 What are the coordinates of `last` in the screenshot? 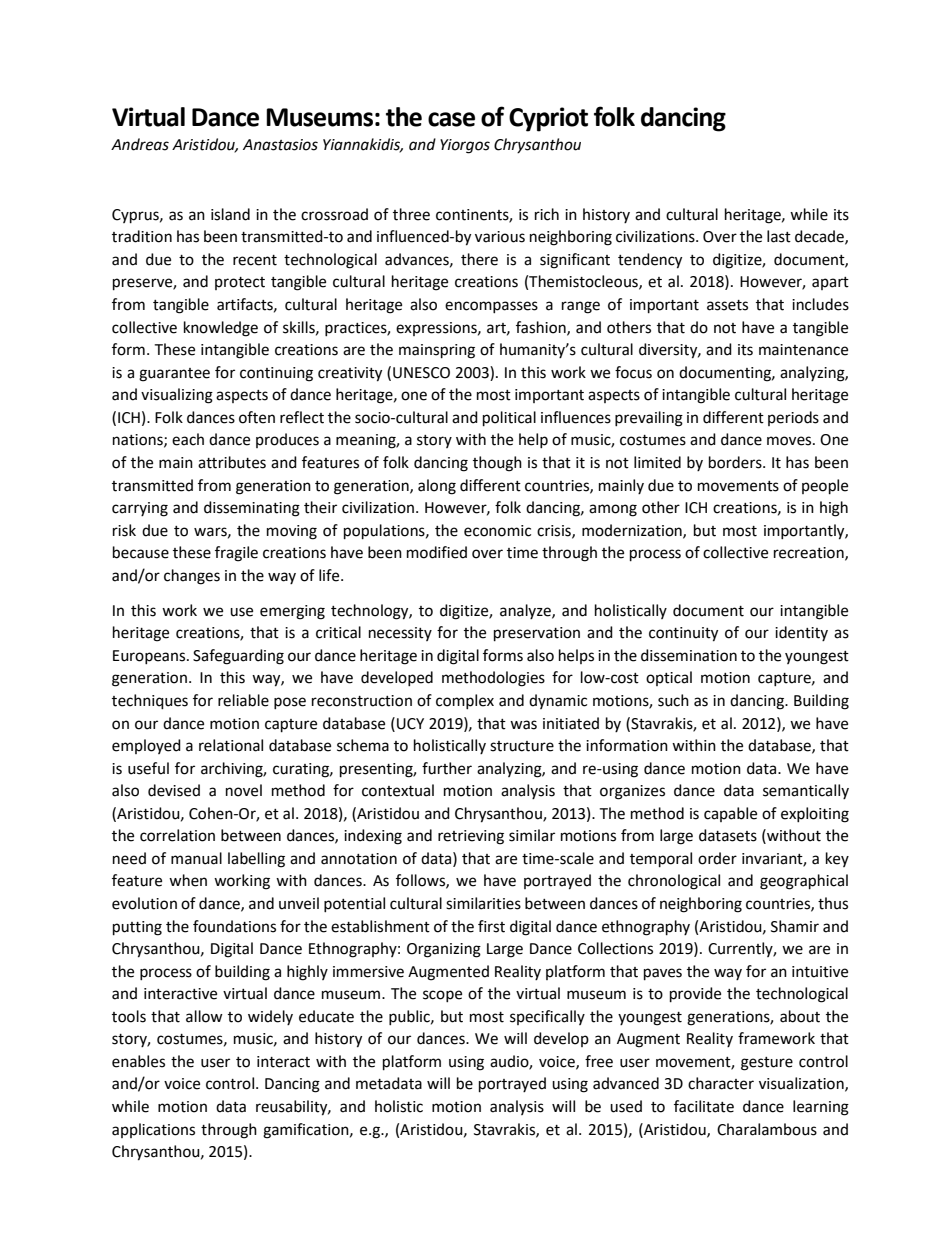 It's located at (779, 236).
